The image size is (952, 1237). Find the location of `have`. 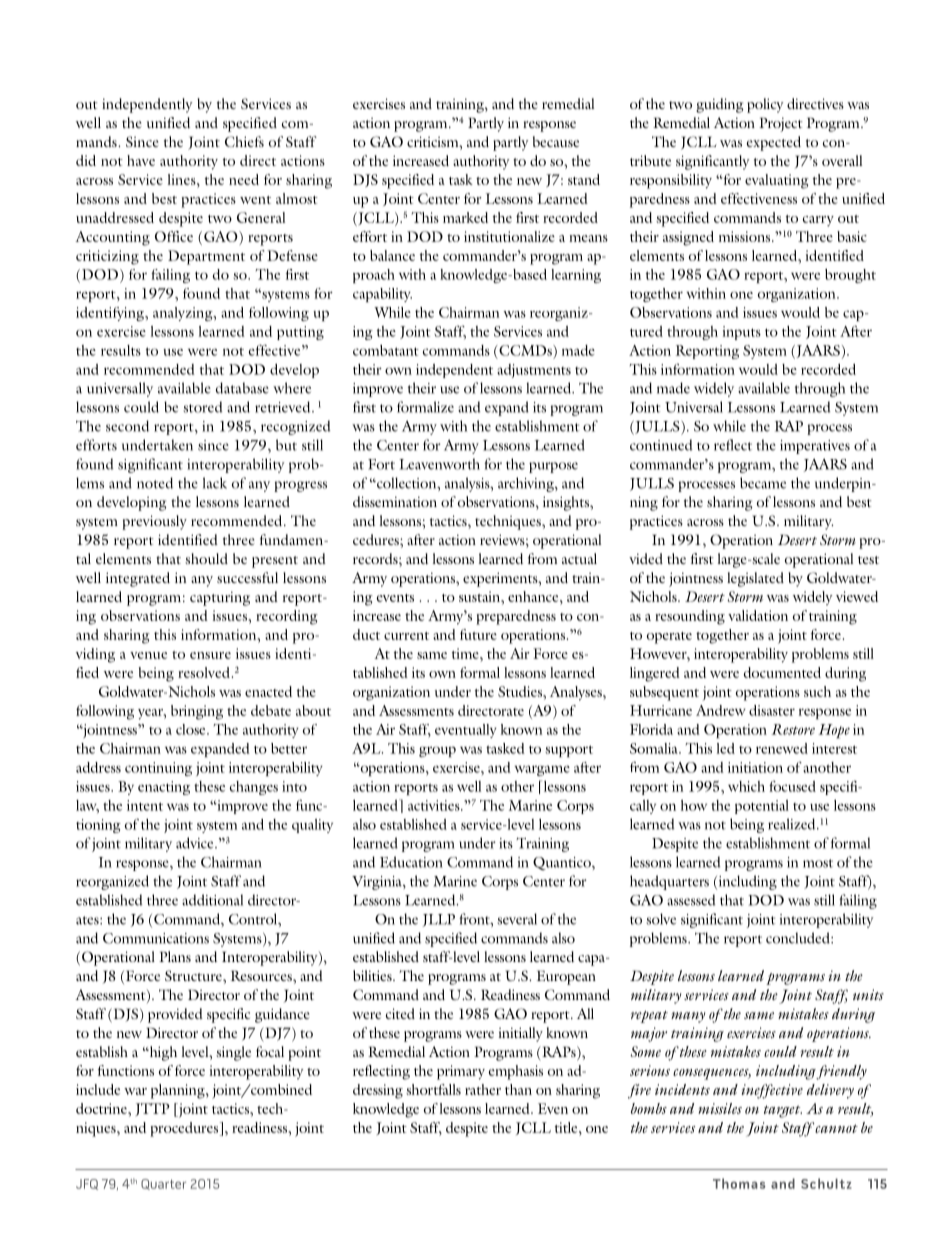

have is located at coordinates (141, 160).
